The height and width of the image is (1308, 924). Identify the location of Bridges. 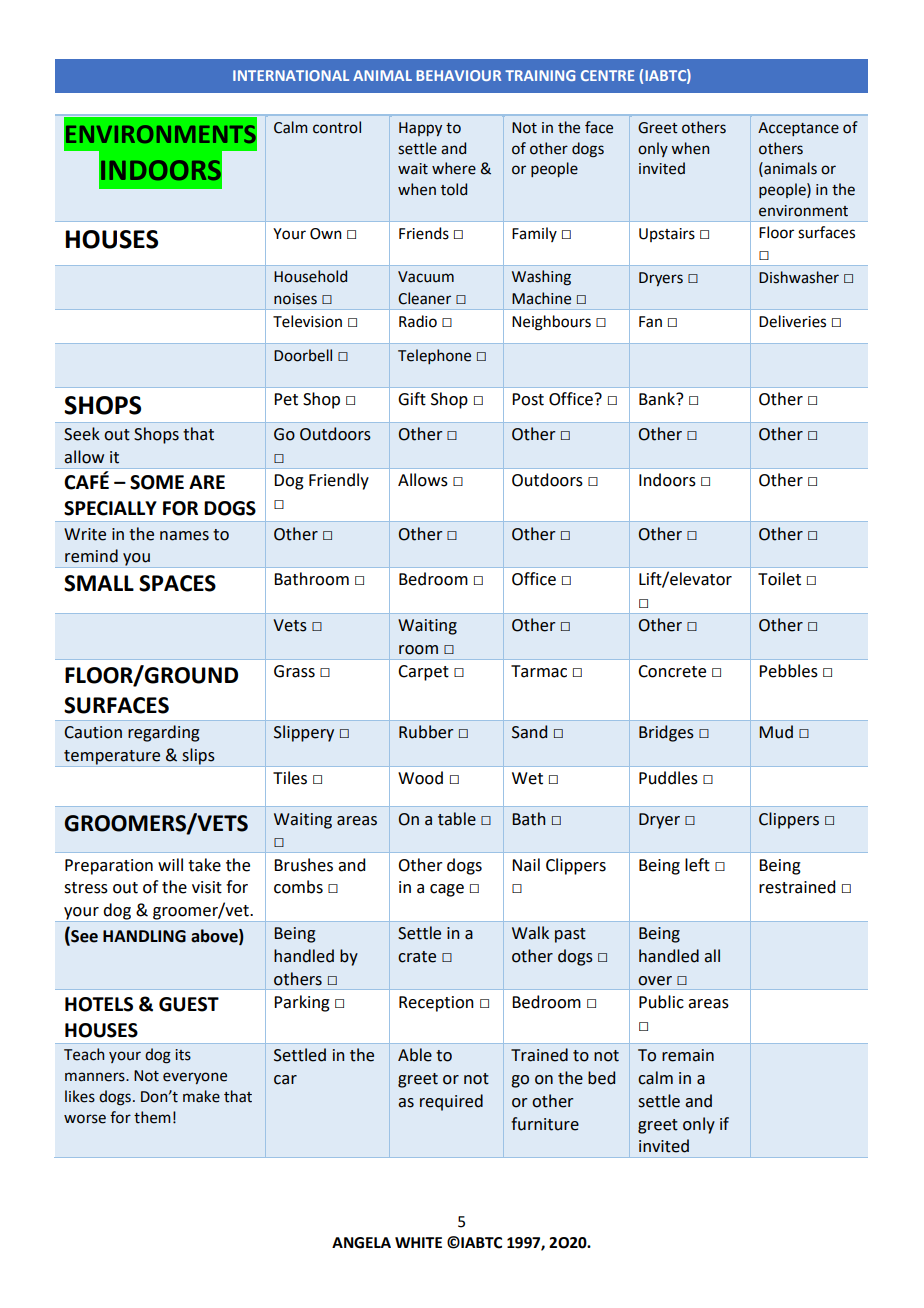
(666, 733).
